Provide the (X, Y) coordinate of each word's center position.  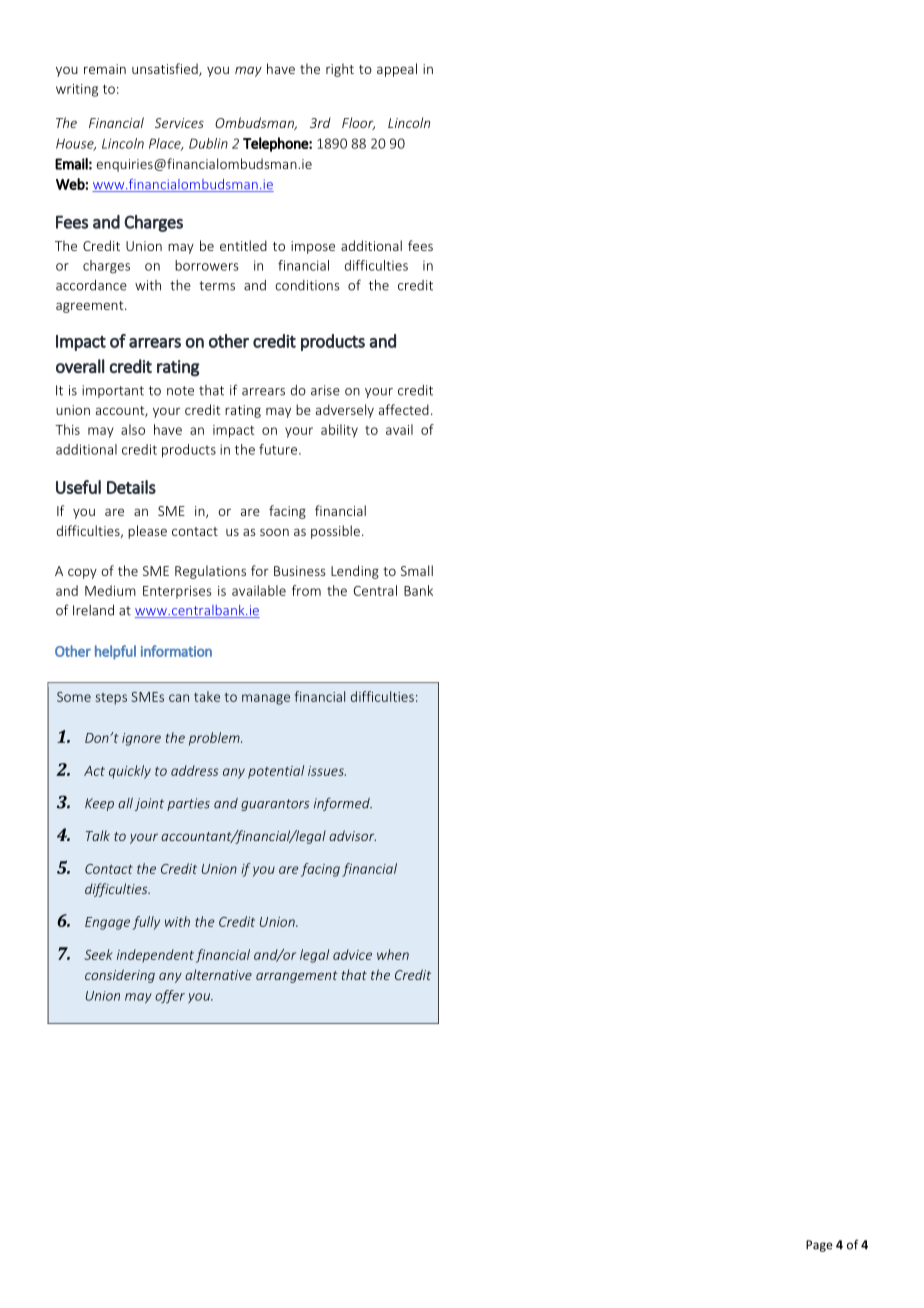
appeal (397, 70)
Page (819, 1246)
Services (179, 123)
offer (170, 997)
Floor (358, 123)
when (393, 954)
